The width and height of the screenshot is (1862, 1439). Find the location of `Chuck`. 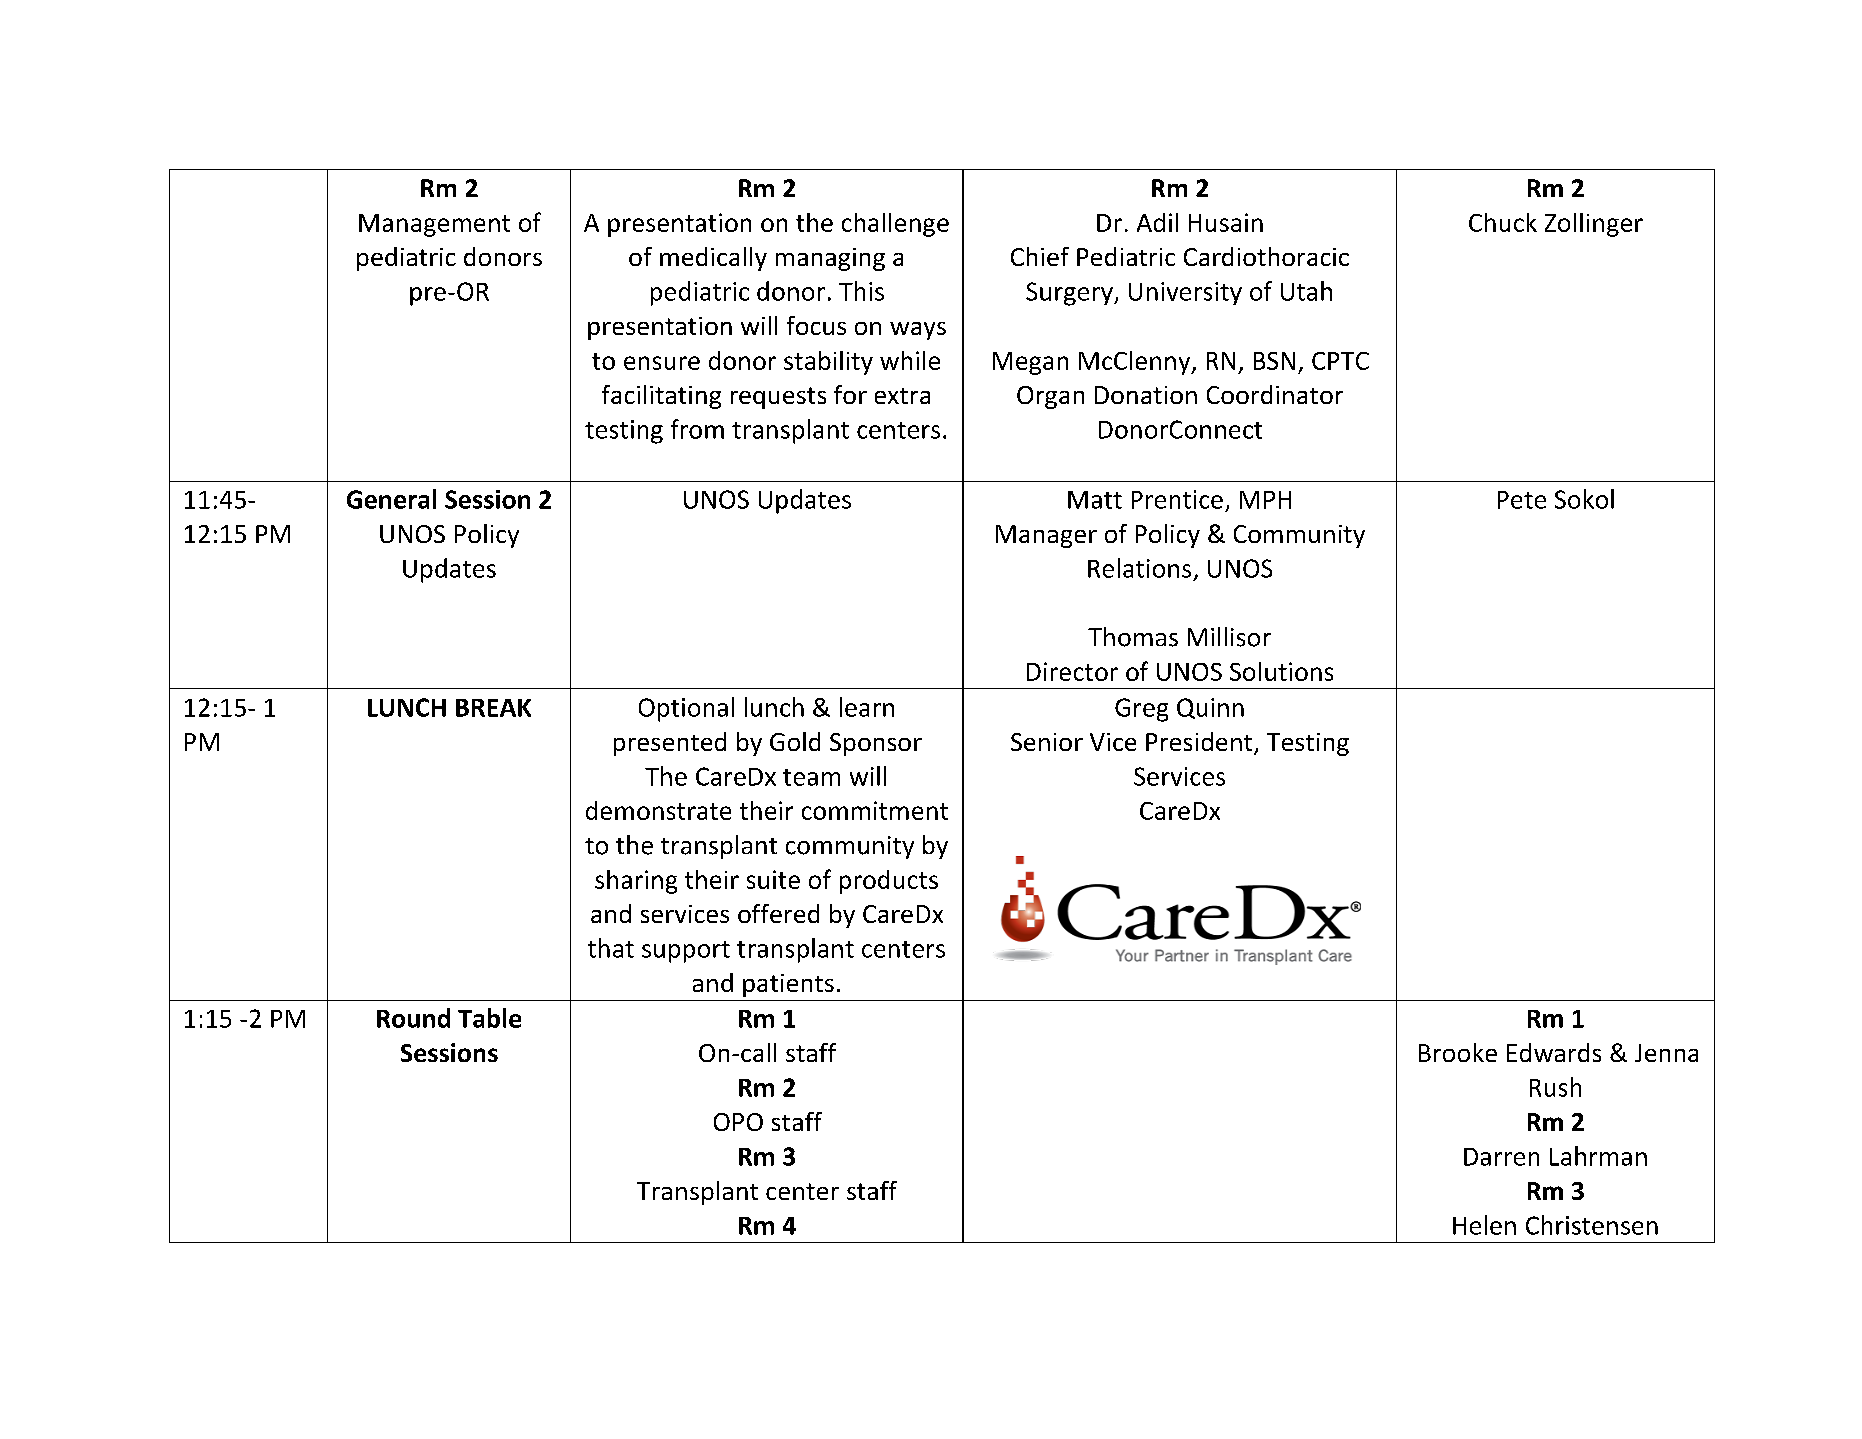

Chuck is located at coordinates (1503, 222).
